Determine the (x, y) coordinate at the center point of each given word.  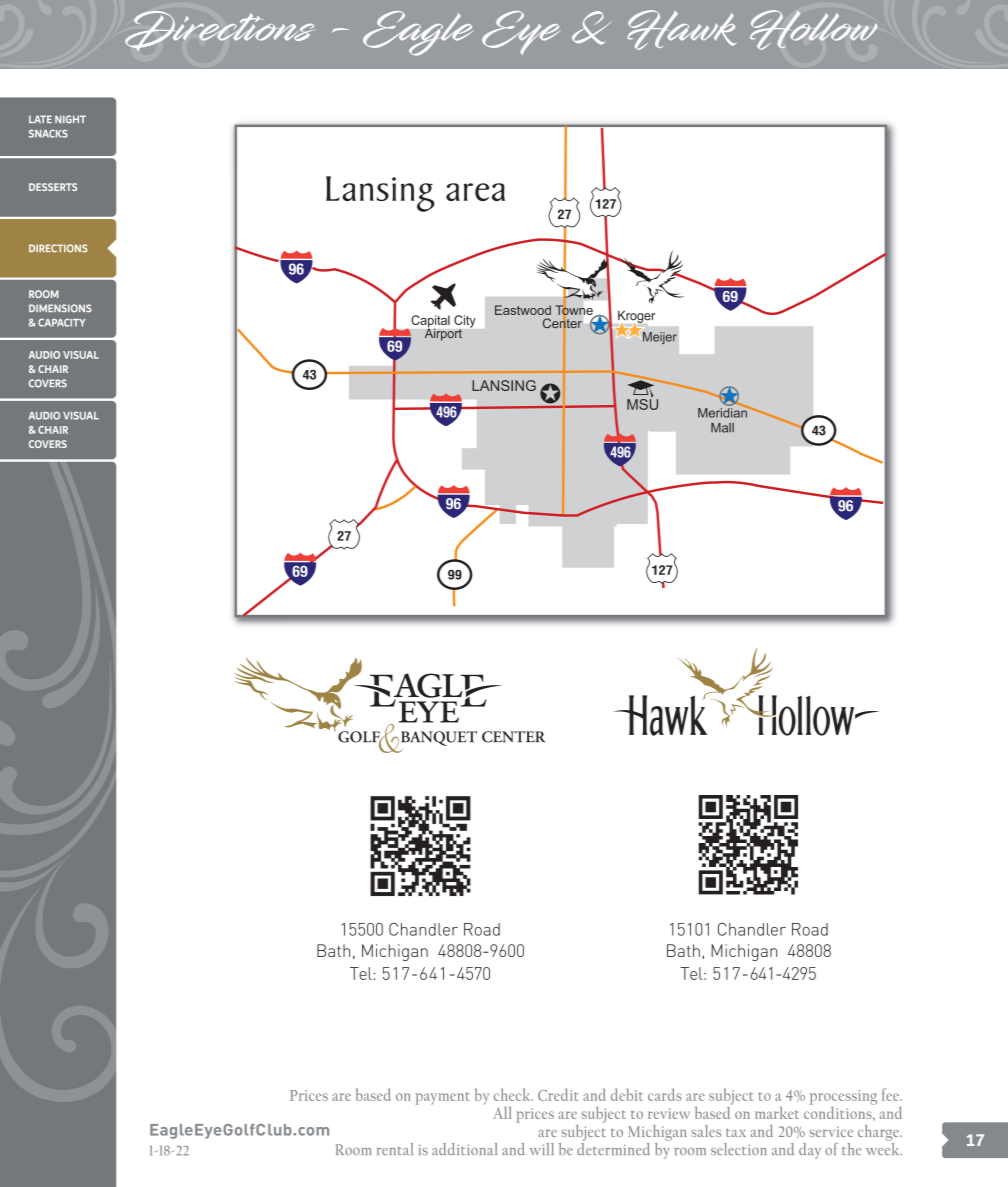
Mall (722, 428)
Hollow (813, 30)
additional (464, 1149)
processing (843, 1097)
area (475, 192)
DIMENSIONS (60, 308)
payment (442, 1098)
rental (395, 1149)
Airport (443, 333)
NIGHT (70, 119)
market (777, 1112)
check (513, 1094)
